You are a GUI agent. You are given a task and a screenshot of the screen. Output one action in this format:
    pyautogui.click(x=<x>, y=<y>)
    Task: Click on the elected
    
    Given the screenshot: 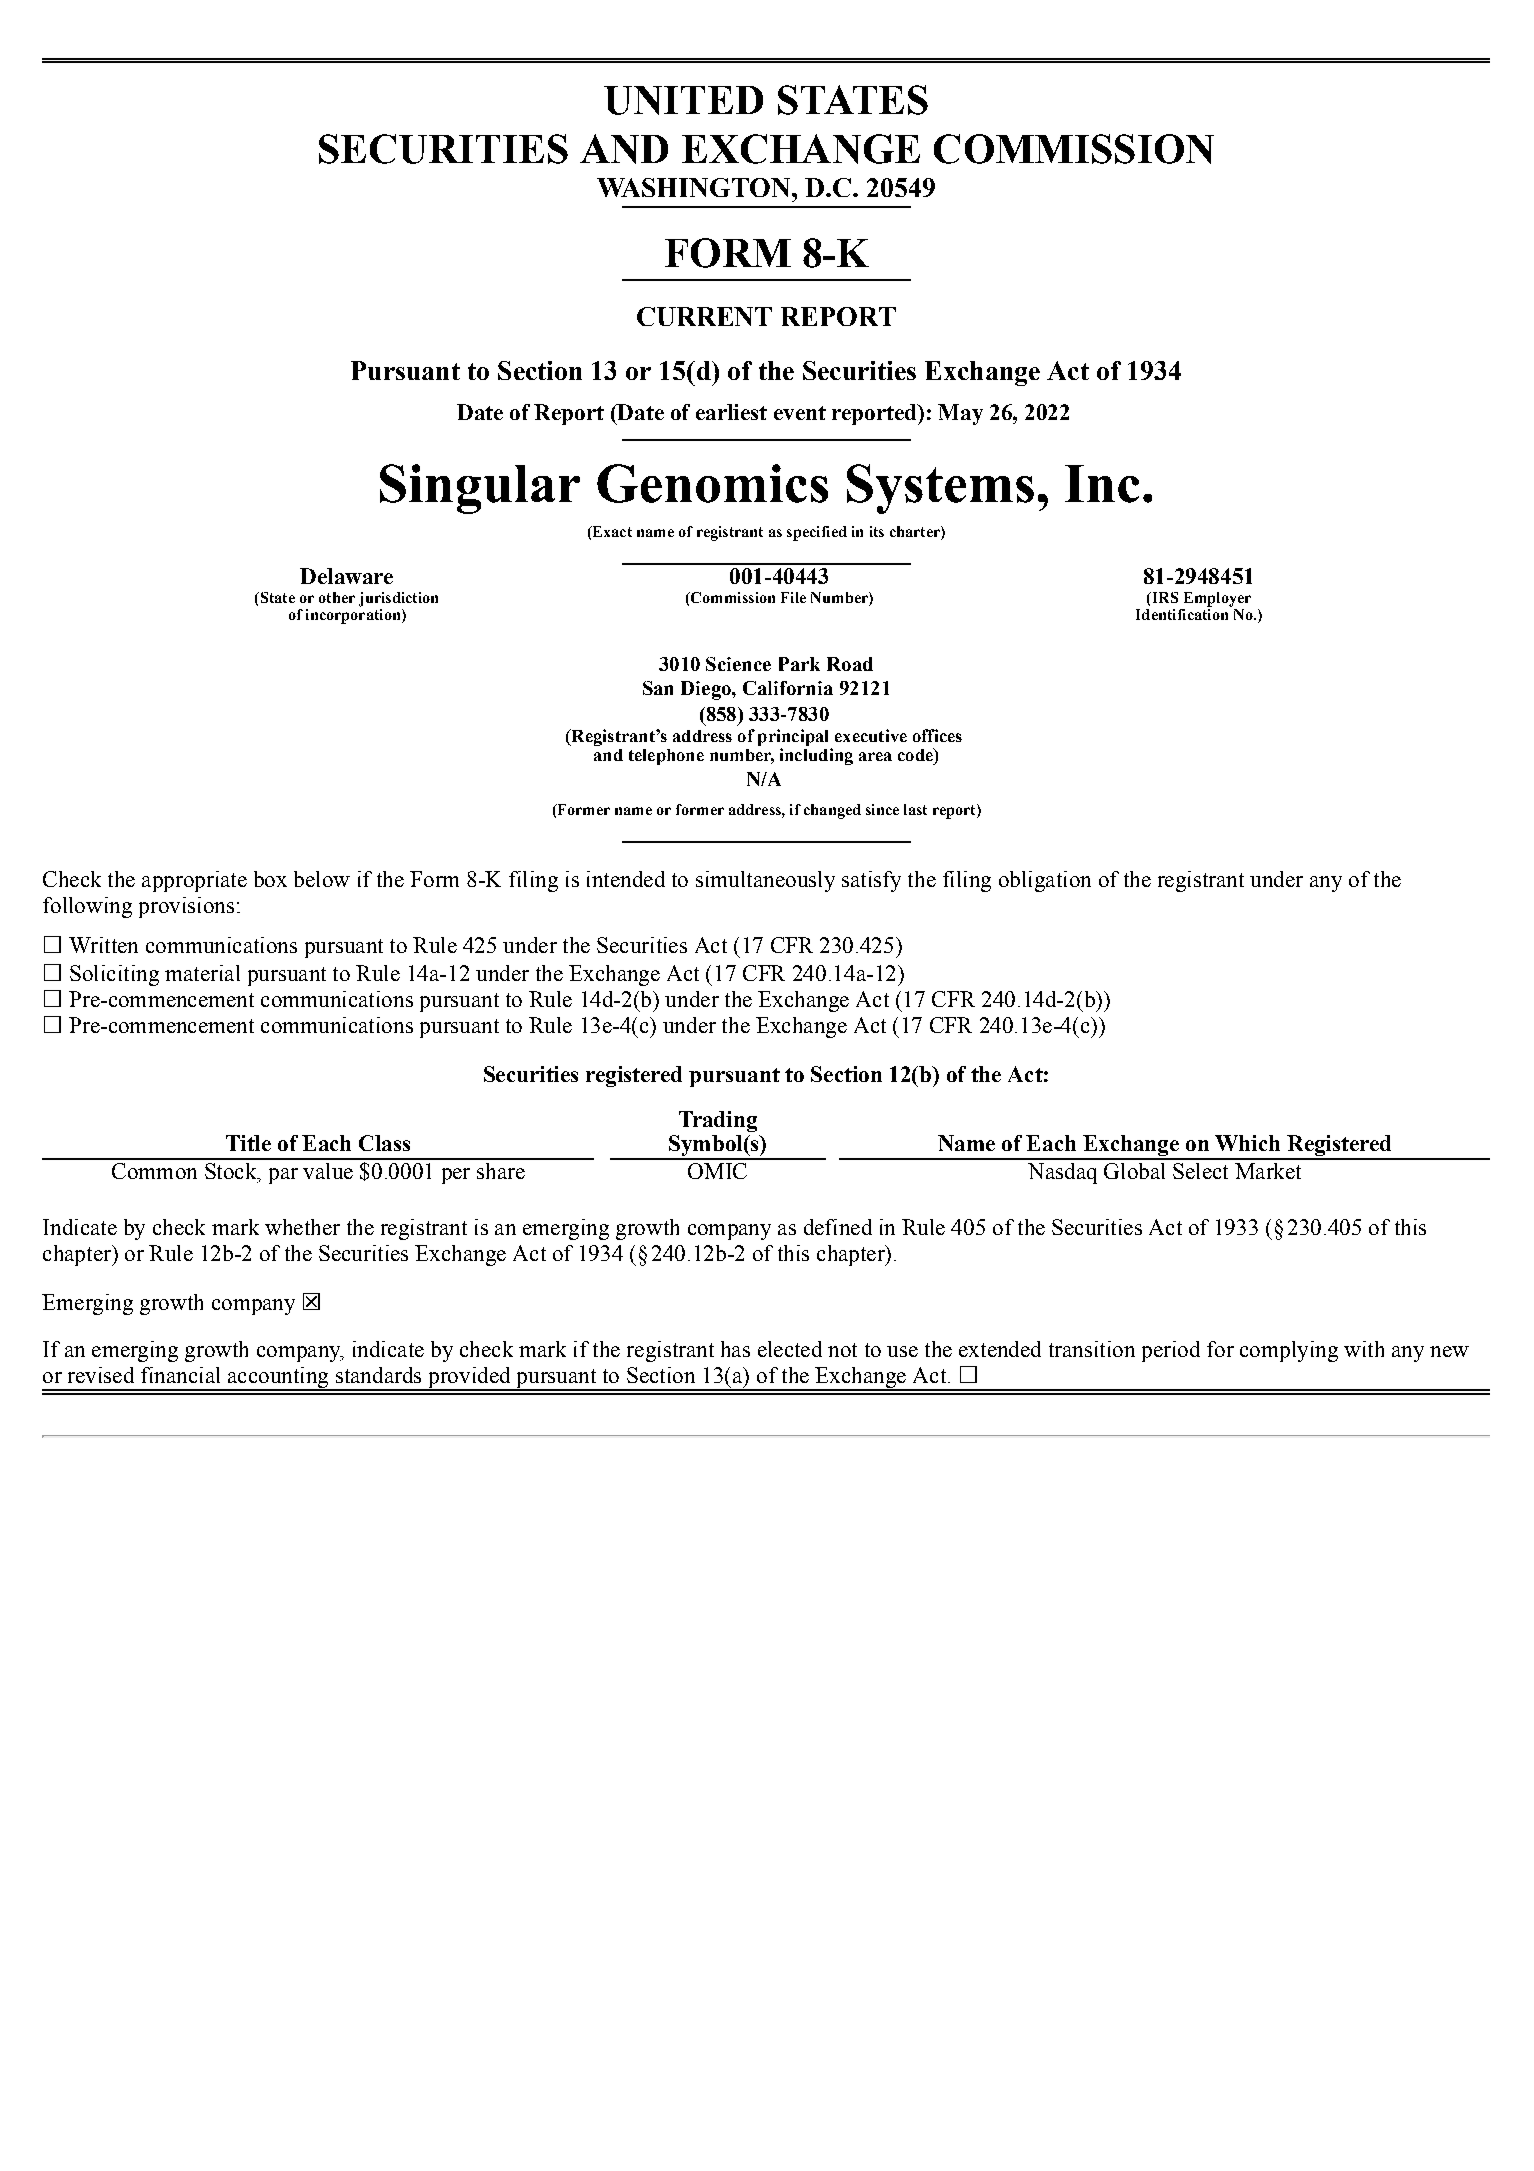 What is the action you would take?
    pyautogui.click(x=790, y=1349)
